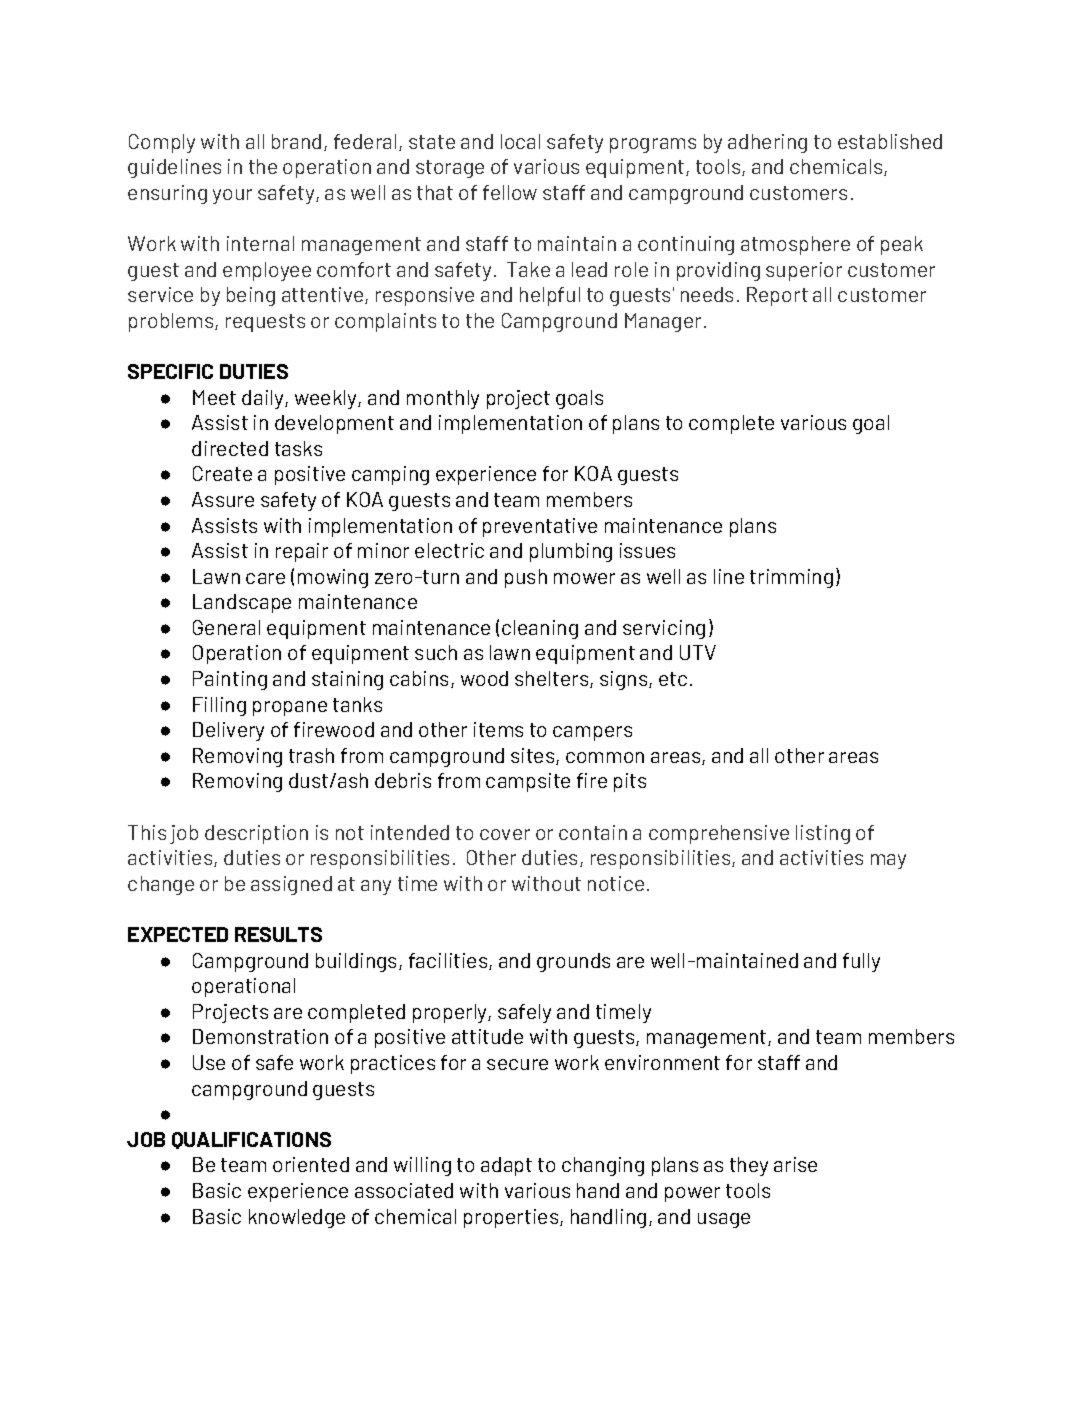 The width and height of the screenshot is (1087, 1407). Describe the element at coordinates (251, 1140) in the screenshot. I see `QUALIFICATIONS` at that location.
